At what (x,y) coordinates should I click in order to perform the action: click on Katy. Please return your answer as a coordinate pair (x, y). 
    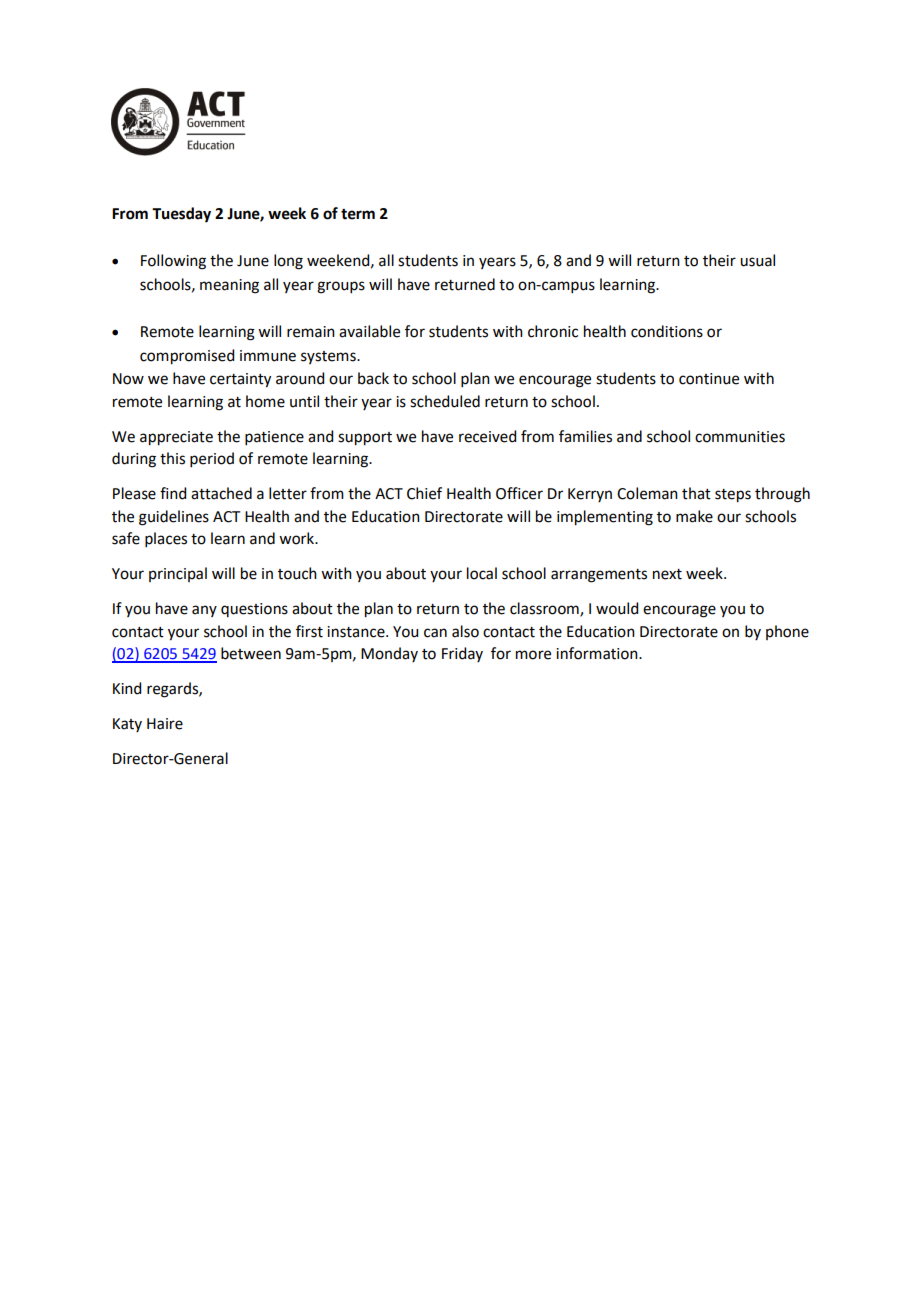
    Looking at the image, I should click on (127, 725).
